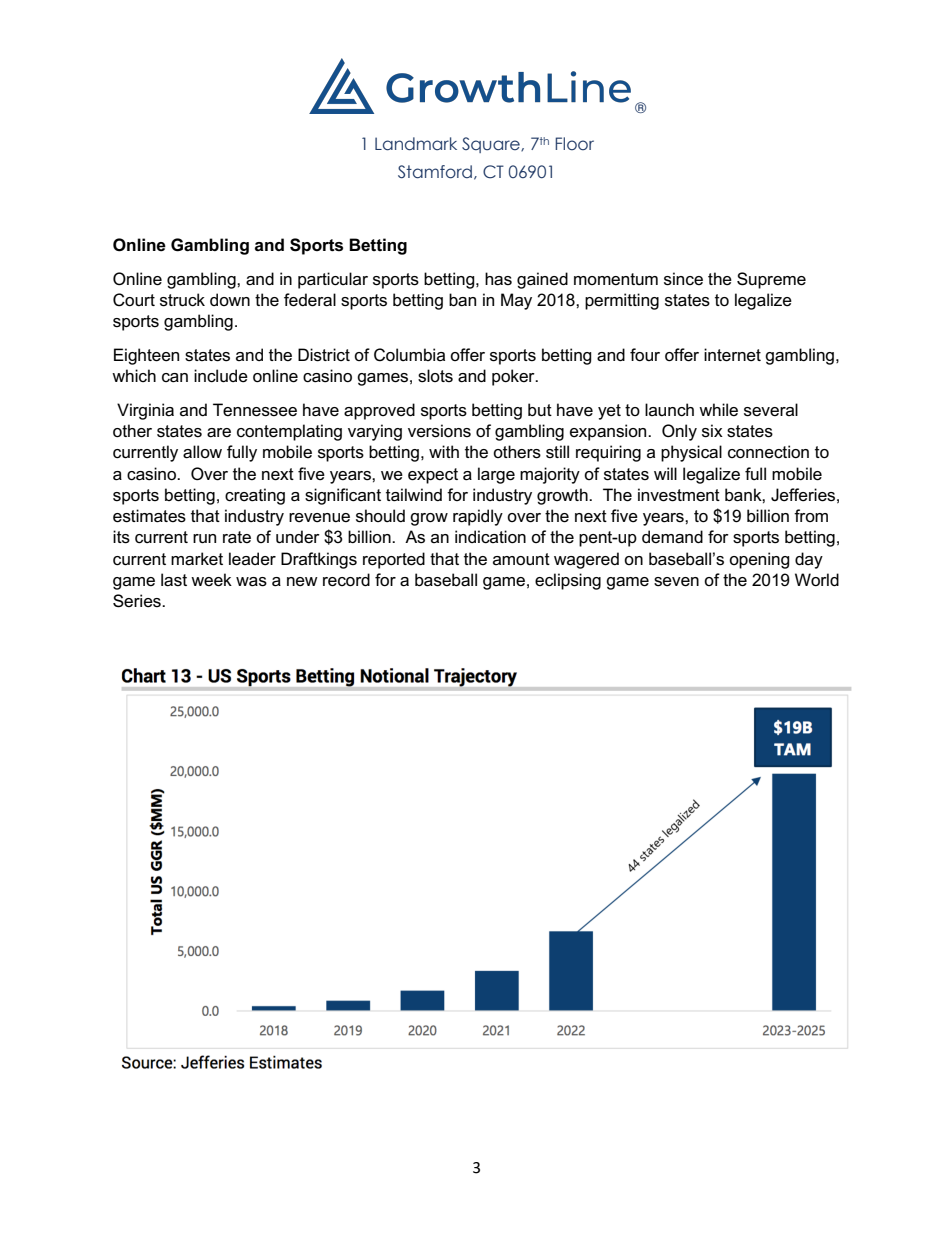 This screenshot has height=1233, width=952. Describe the element at coordinates (211, 580) in the screenshot. I see `week` at that location.
